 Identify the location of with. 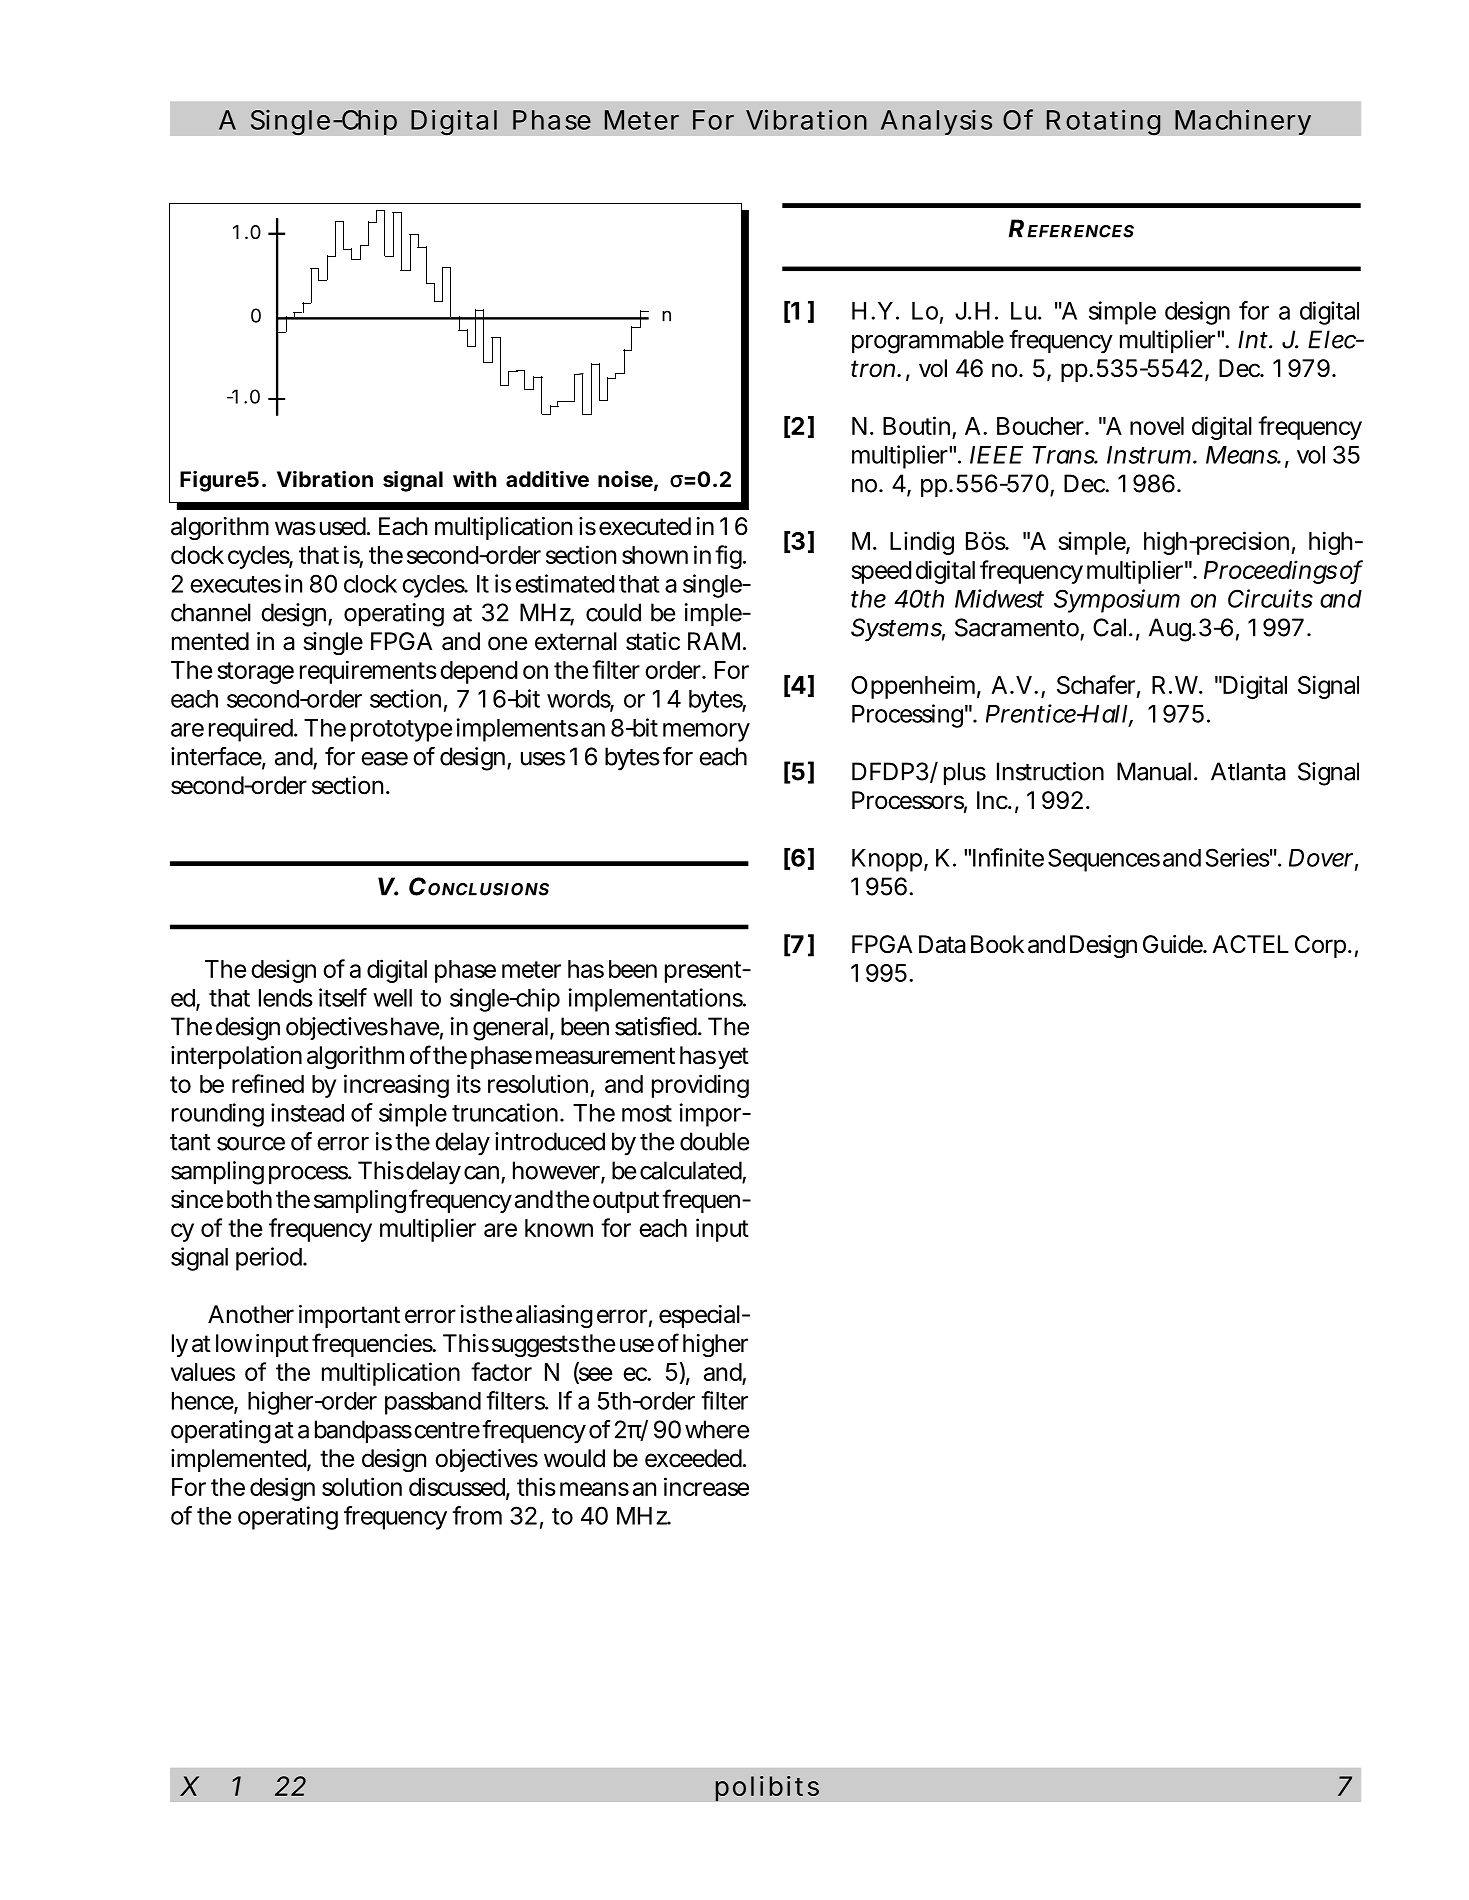
(475, 478).
